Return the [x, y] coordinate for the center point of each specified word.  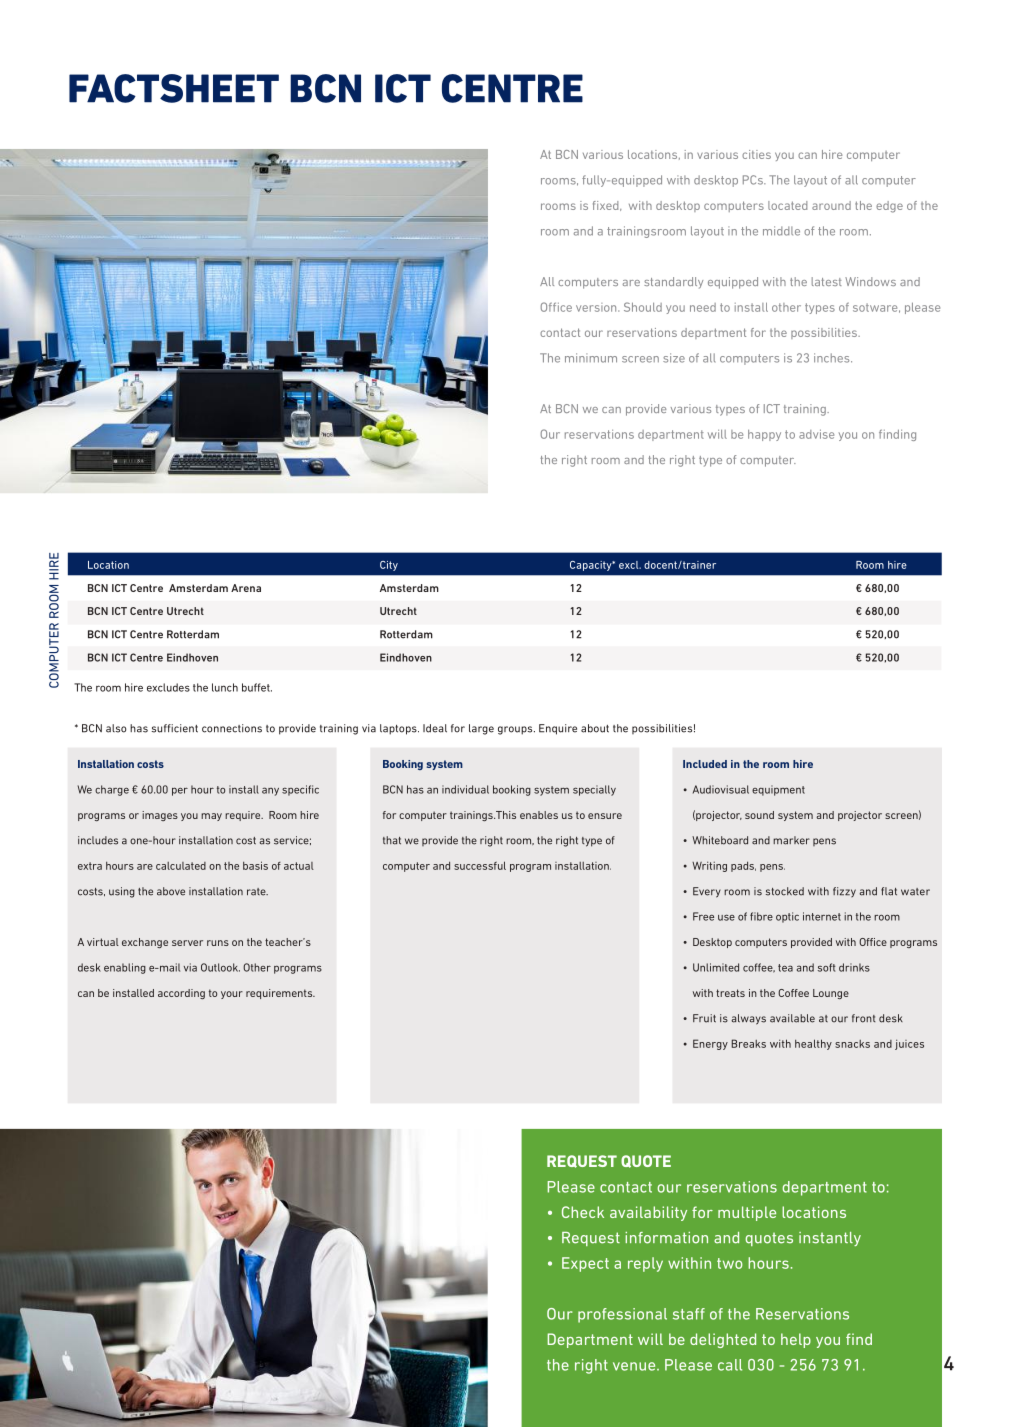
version [597, 307]
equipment [778, 790]
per [180, 791]
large [481, 729]
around [831, 205]
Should [643, 307]
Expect [585, 1264]
